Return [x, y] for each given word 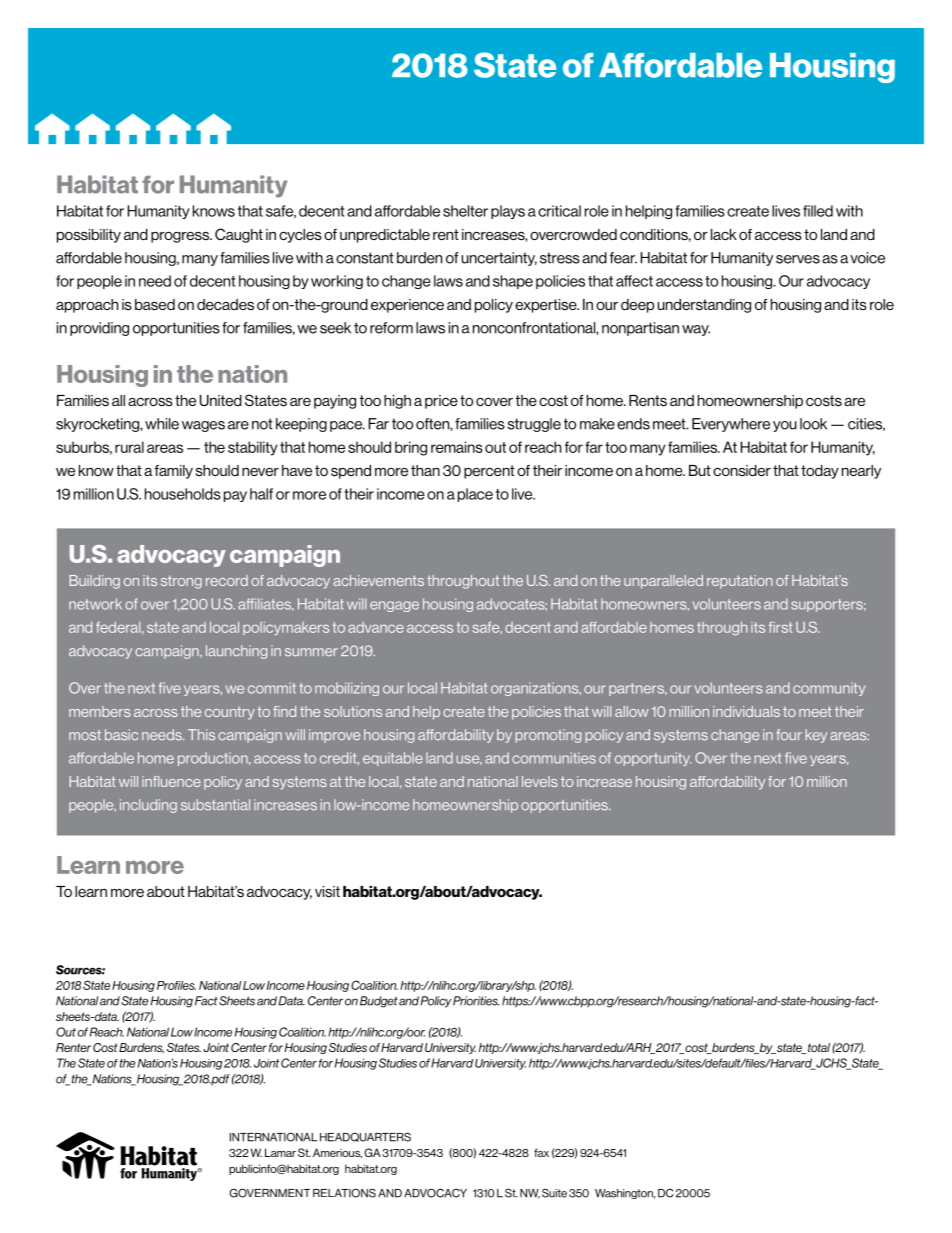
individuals [746, 711]
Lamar [280, 1152]
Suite [554, 1193]
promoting [548, 736]
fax [541, 1152]
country [230, 713]
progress [181, 237]
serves [798, 259]
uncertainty [499, 259]
